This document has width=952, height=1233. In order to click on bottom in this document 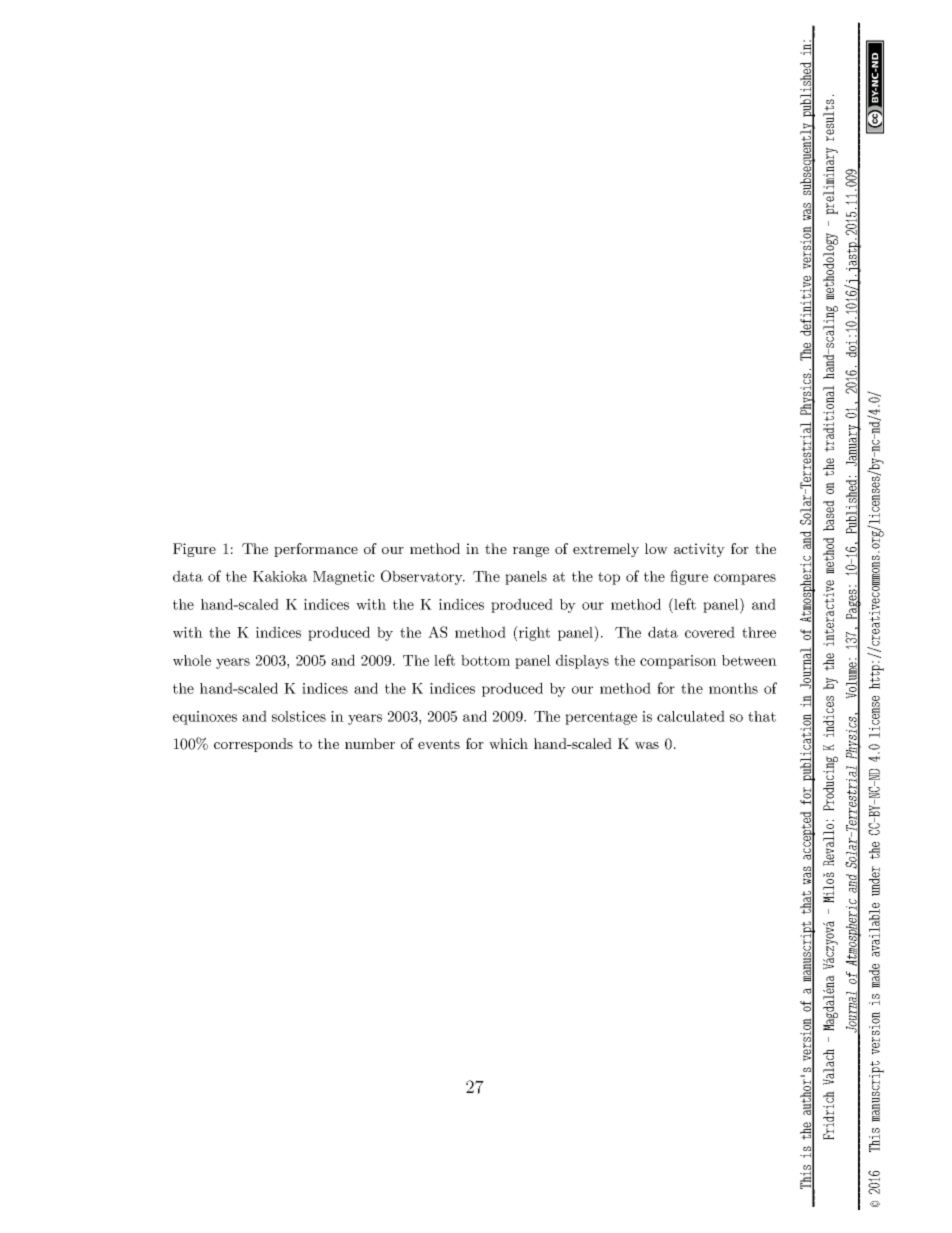, I will do `click(485, 660)`.
